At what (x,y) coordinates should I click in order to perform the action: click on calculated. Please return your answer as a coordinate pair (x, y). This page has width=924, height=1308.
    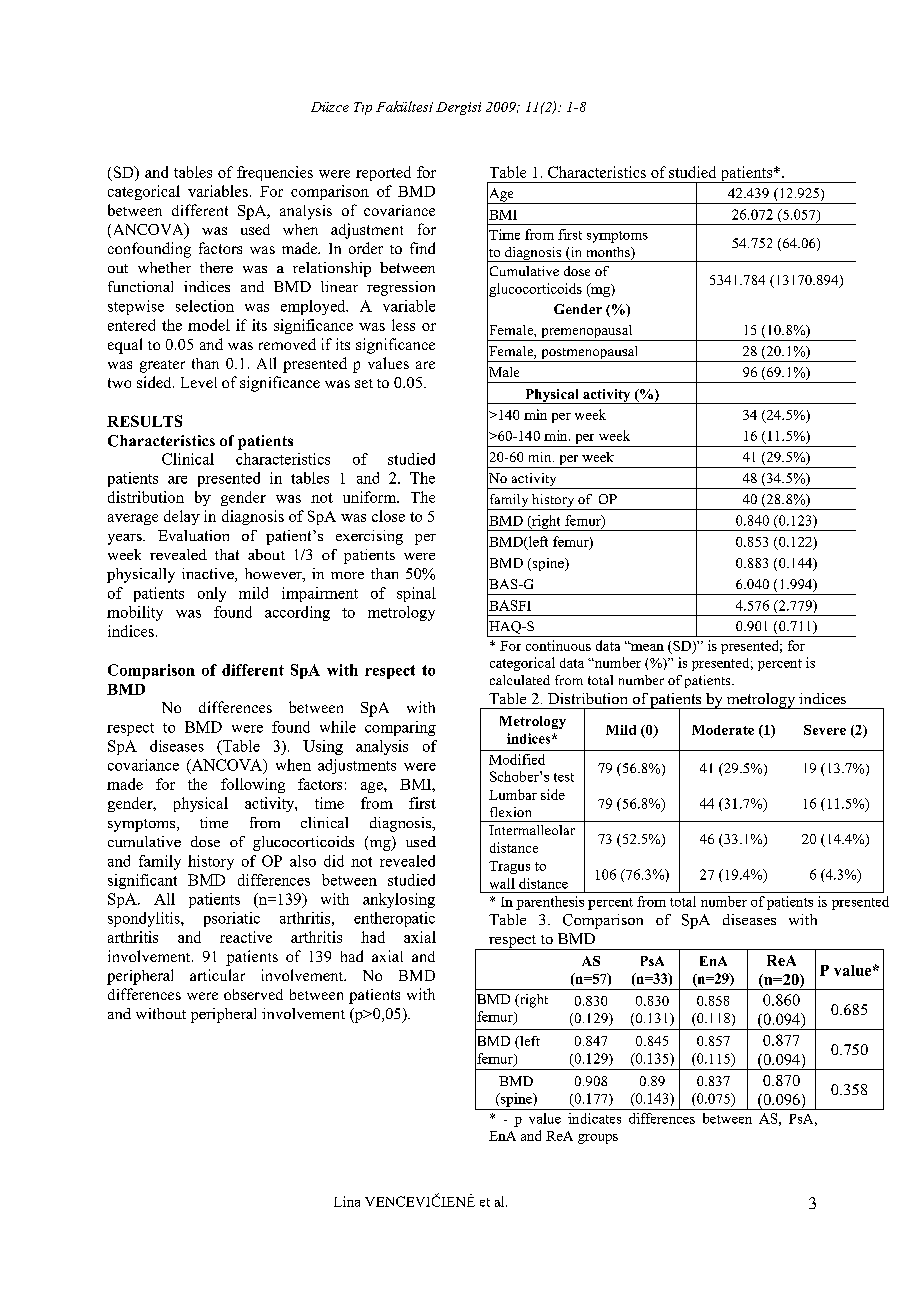
    Looking at the image, I should click on (520, 680).
